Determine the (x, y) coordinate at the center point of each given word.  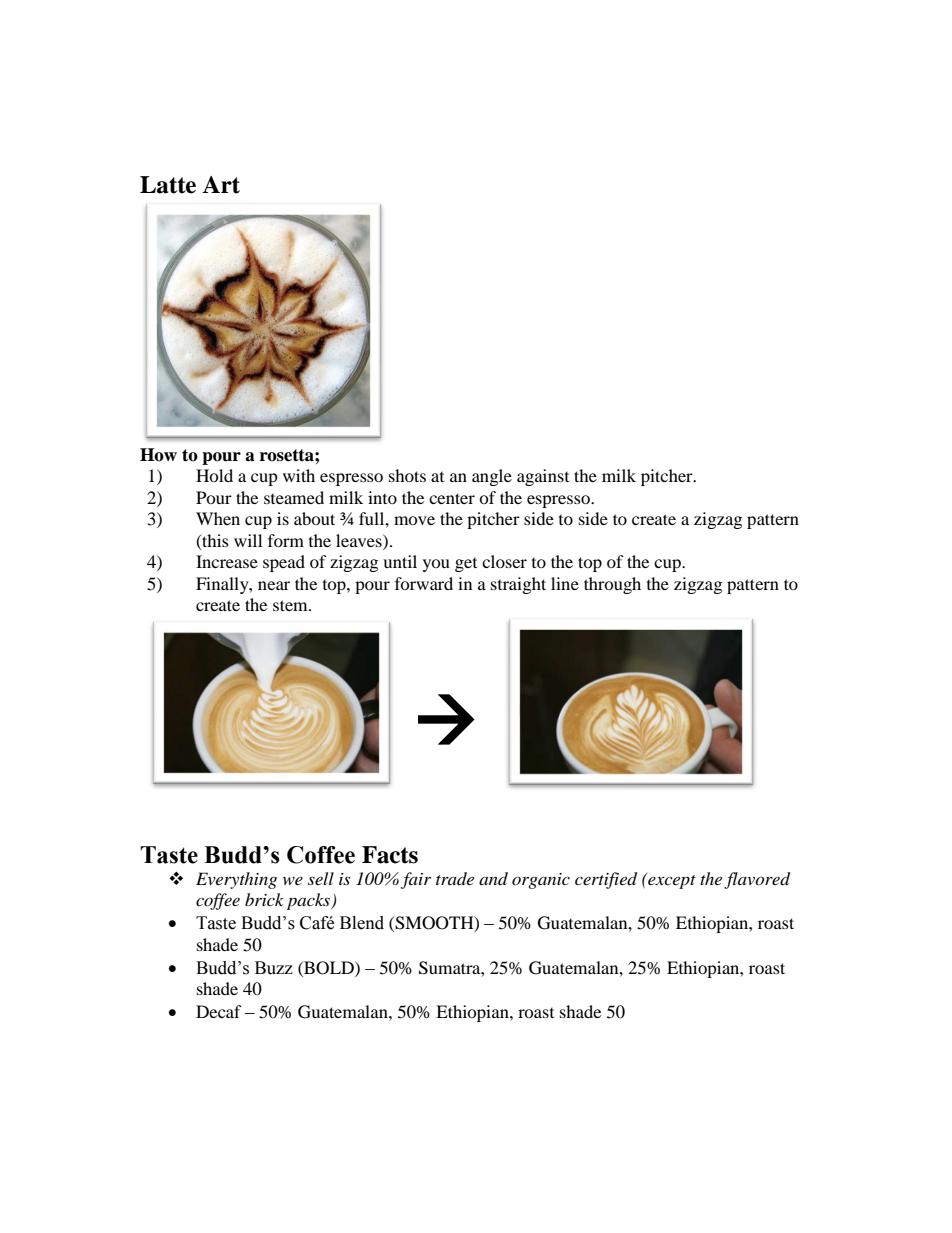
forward (424, 583)
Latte (168, 185)
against (543, 477)
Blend (362, 923)
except (671, 881)
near (274, 585)
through (612, 585)
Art (221, 185)
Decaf (219, 1011)
